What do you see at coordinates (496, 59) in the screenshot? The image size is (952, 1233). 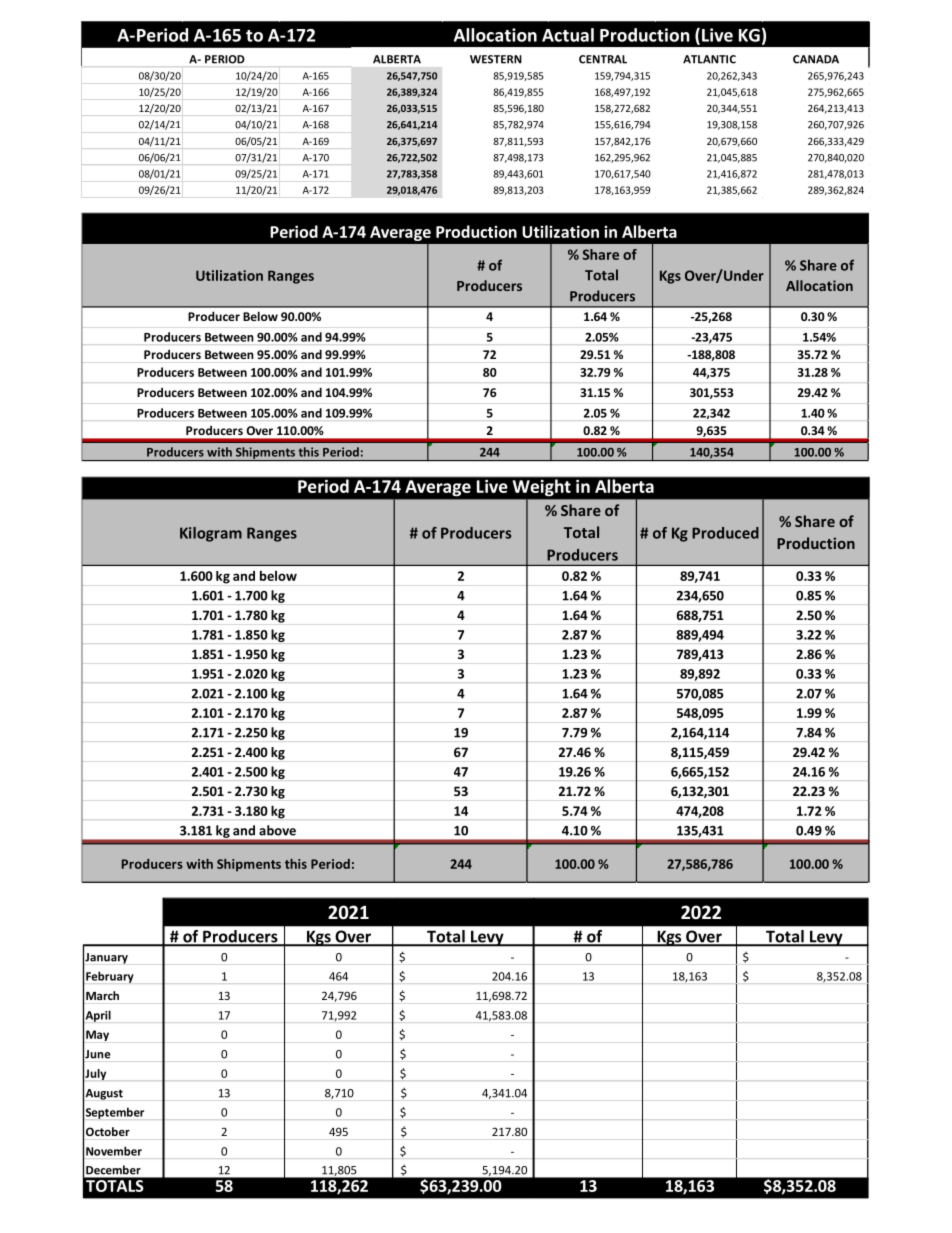 I see `WESTERN` at bounding box center [496, 59].
